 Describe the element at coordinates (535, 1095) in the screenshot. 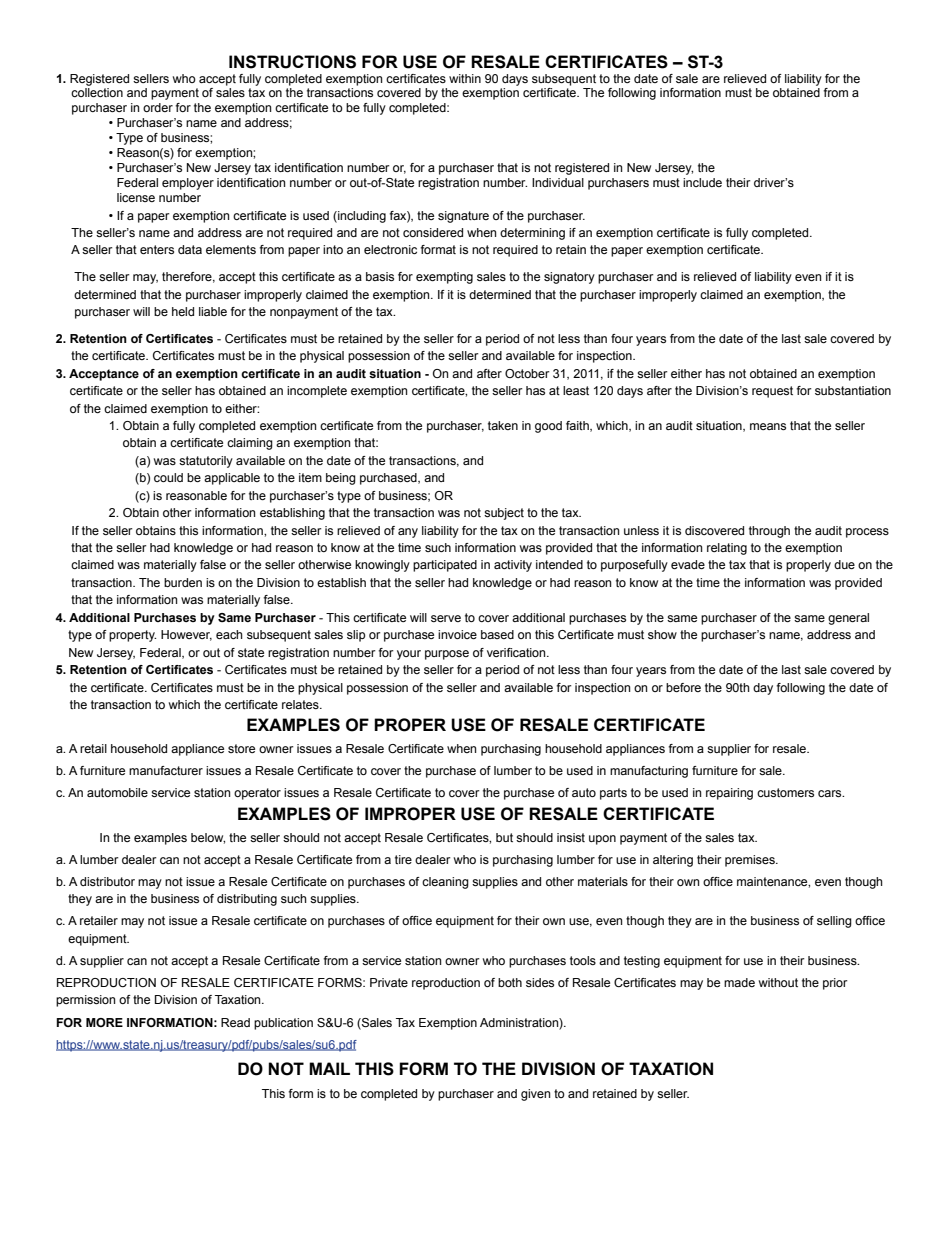

I see `given` at that location.
